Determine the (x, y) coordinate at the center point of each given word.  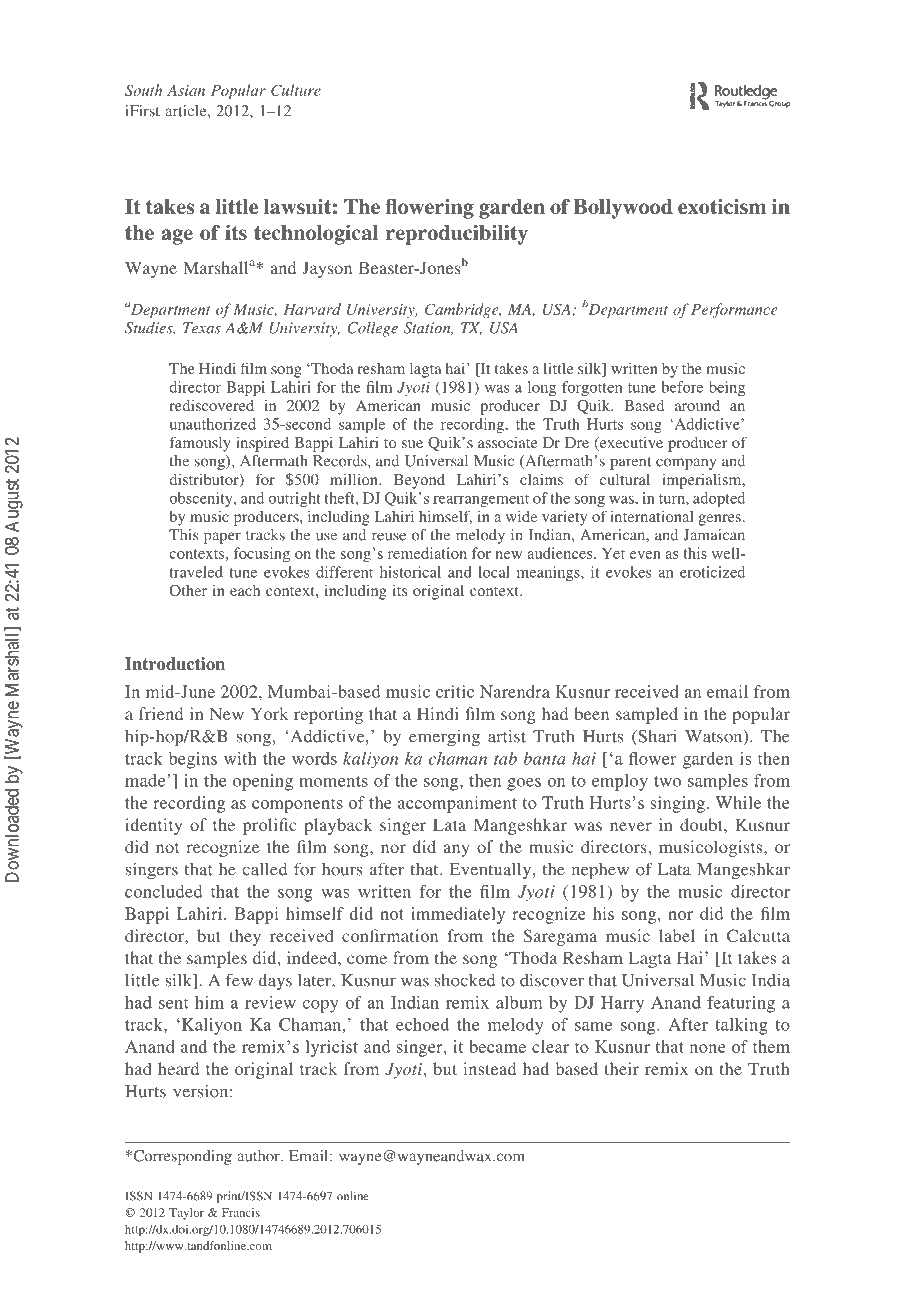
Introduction (175, 663)
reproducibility (457, 234)
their (622, 1068)
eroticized (712, 572)
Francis (241, 1212)
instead (489, 1068)
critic (455, 691)
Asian (186, 90)
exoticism (722, 206)
